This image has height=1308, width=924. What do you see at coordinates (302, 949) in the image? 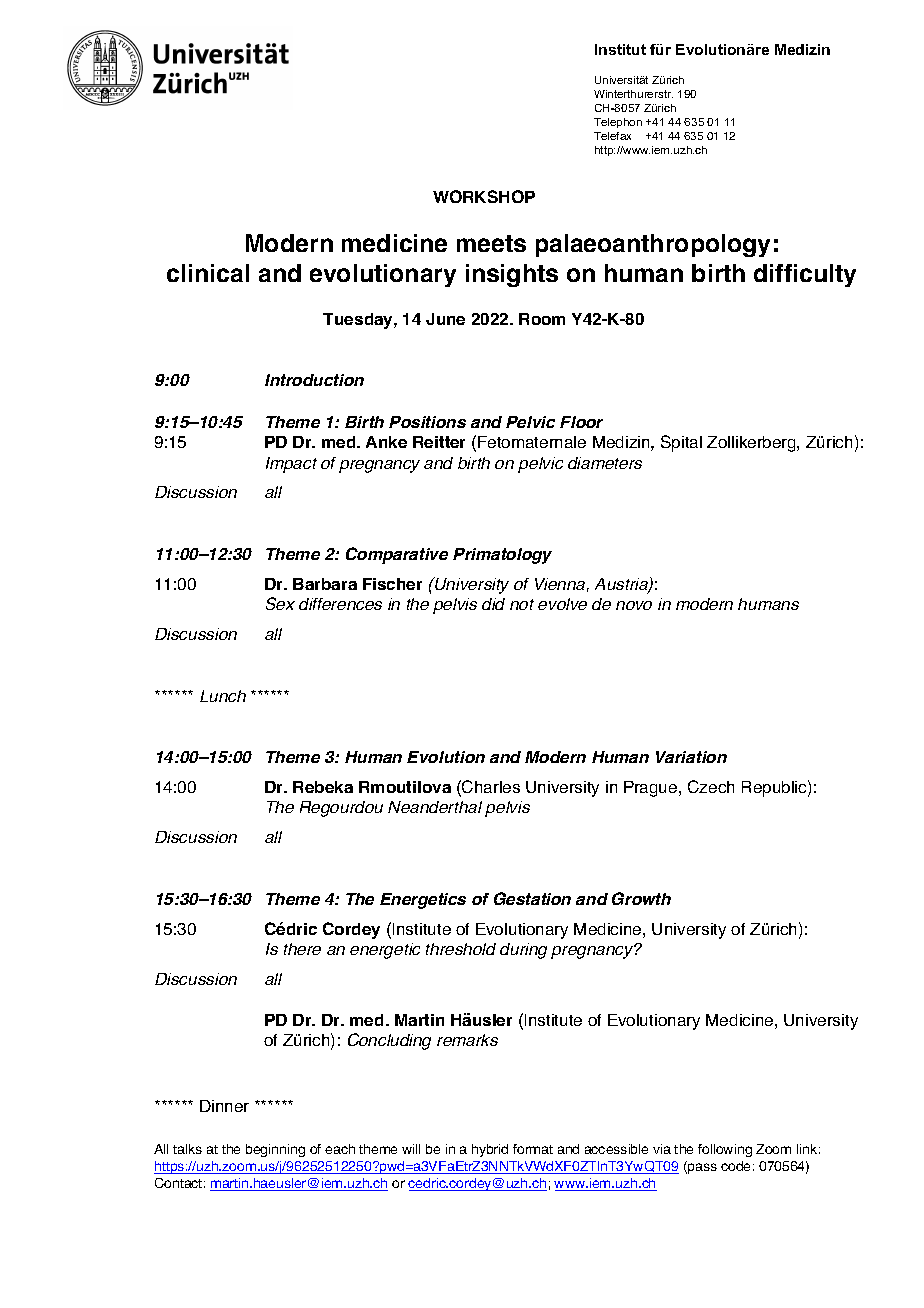
I see `there` at bounding box center [302, 949].
